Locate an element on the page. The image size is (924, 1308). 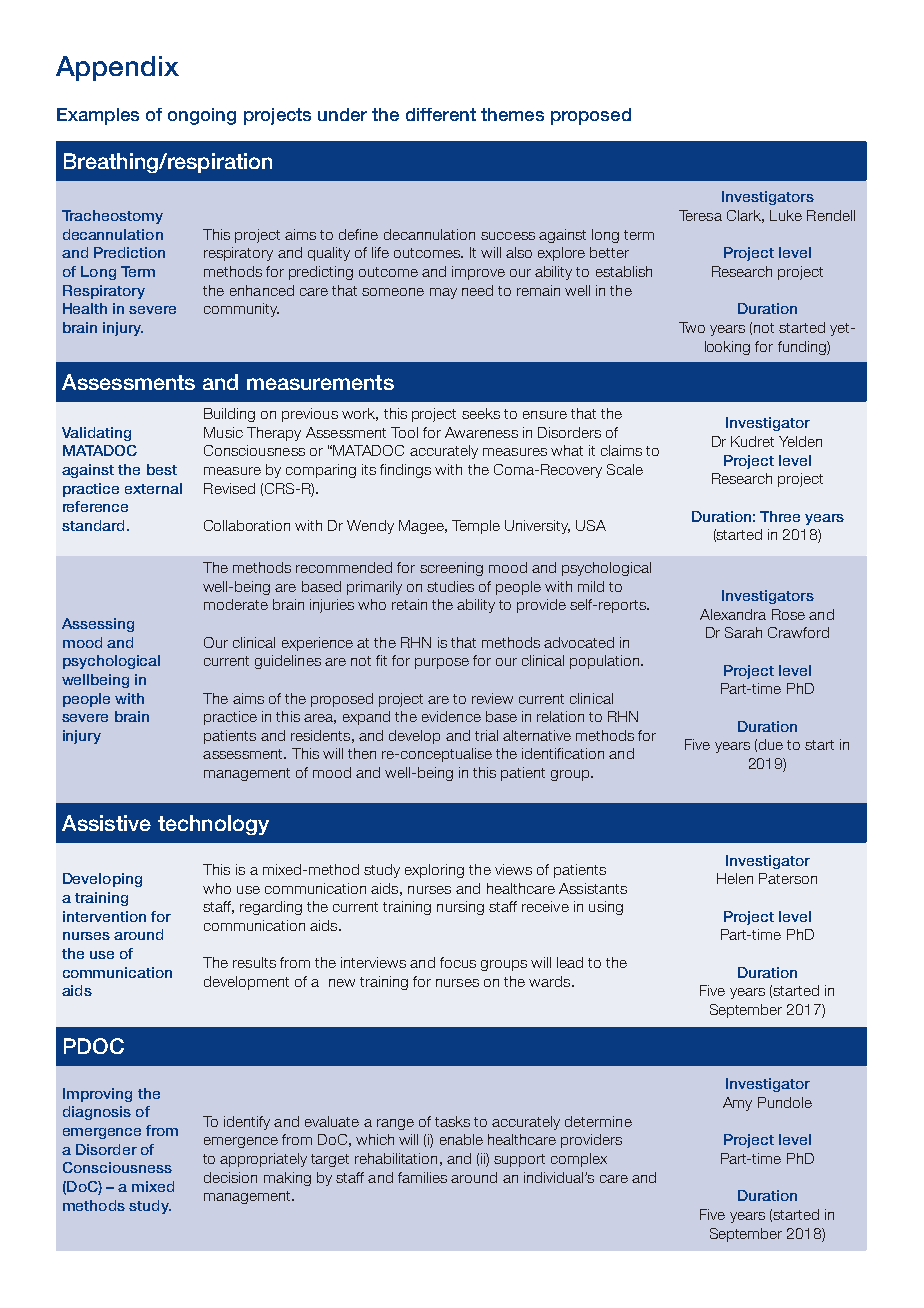
retain is located at coordinates (409, 604).
